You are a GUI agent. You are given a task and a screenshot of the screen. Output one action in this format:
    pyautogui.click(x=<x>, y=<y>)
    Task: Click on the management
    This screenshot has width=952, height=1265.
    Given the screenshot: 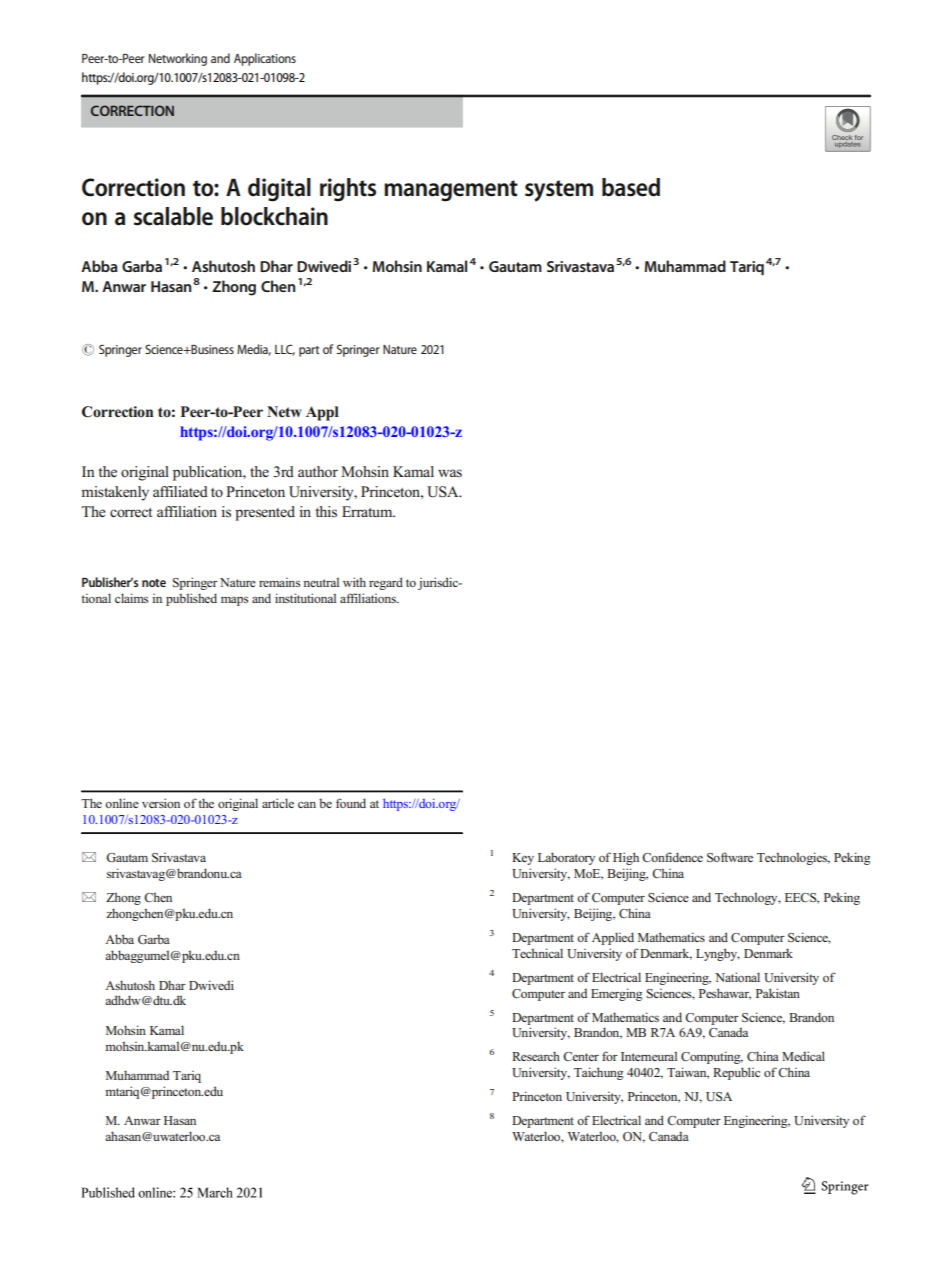 What is the action you would take?
    pyautogui.click(x=451, y=191)
